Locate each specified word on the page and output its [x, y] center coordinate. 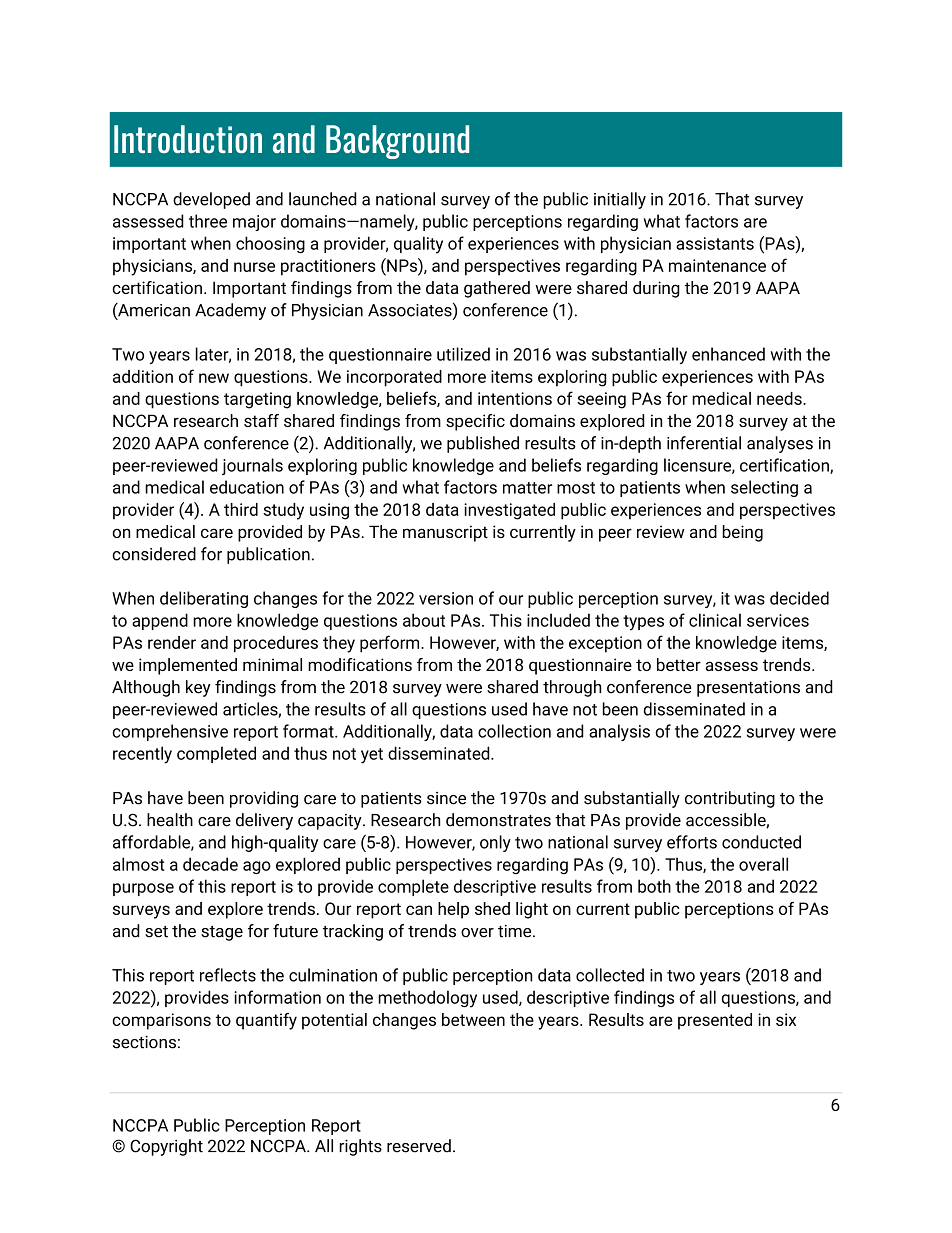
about [424, 620]
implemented [188, 666]
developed [211, 200]
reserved [419, 1146]
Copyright [166, 1147]
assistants [715, 243]
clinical [715, 620]
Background [397, 142]
